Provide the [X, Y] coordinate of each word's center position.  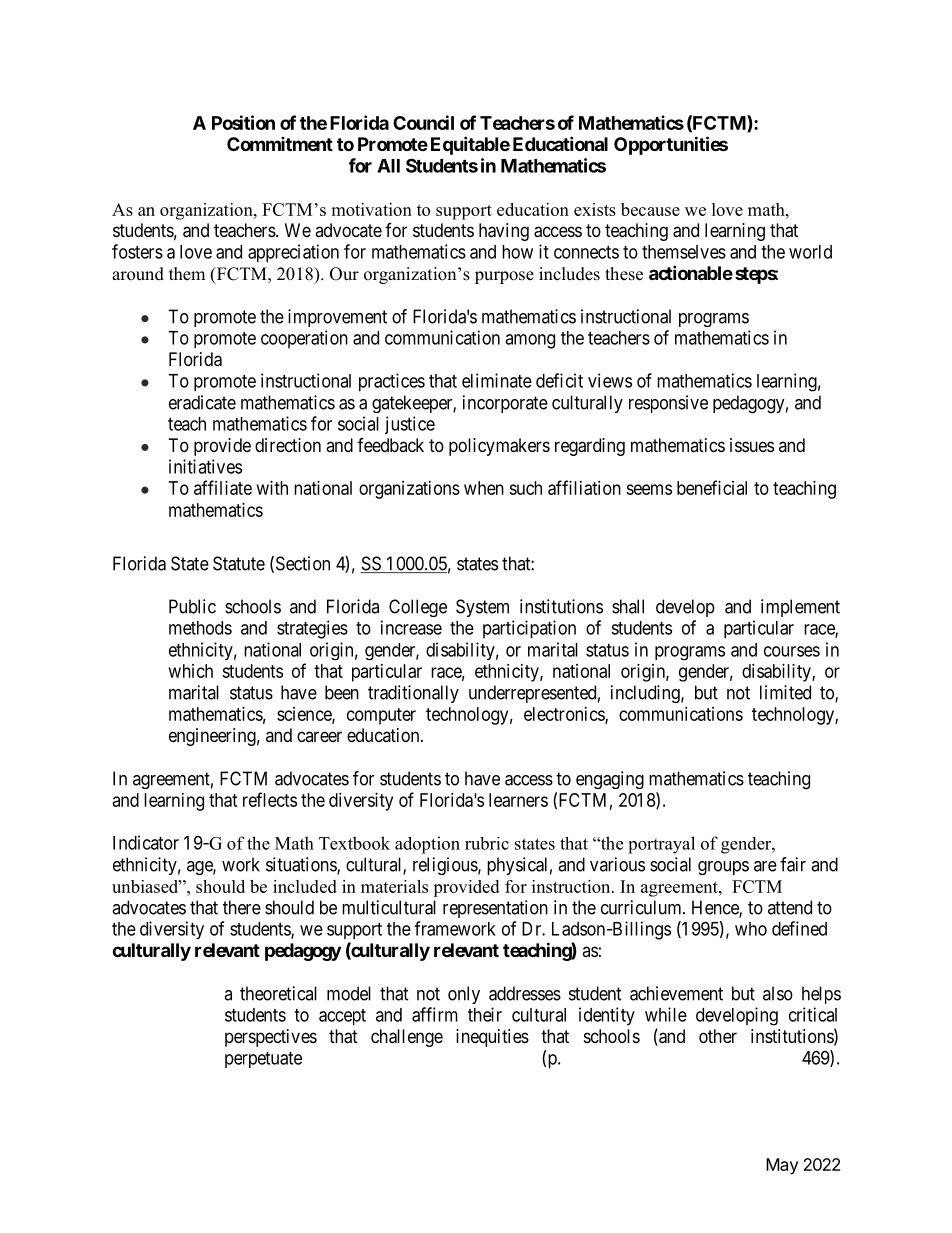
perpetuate [263, 1060]
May [782, 1166]
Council [423, 122]
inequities [492, 1038]
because [650, 209]
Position [243, 122]
